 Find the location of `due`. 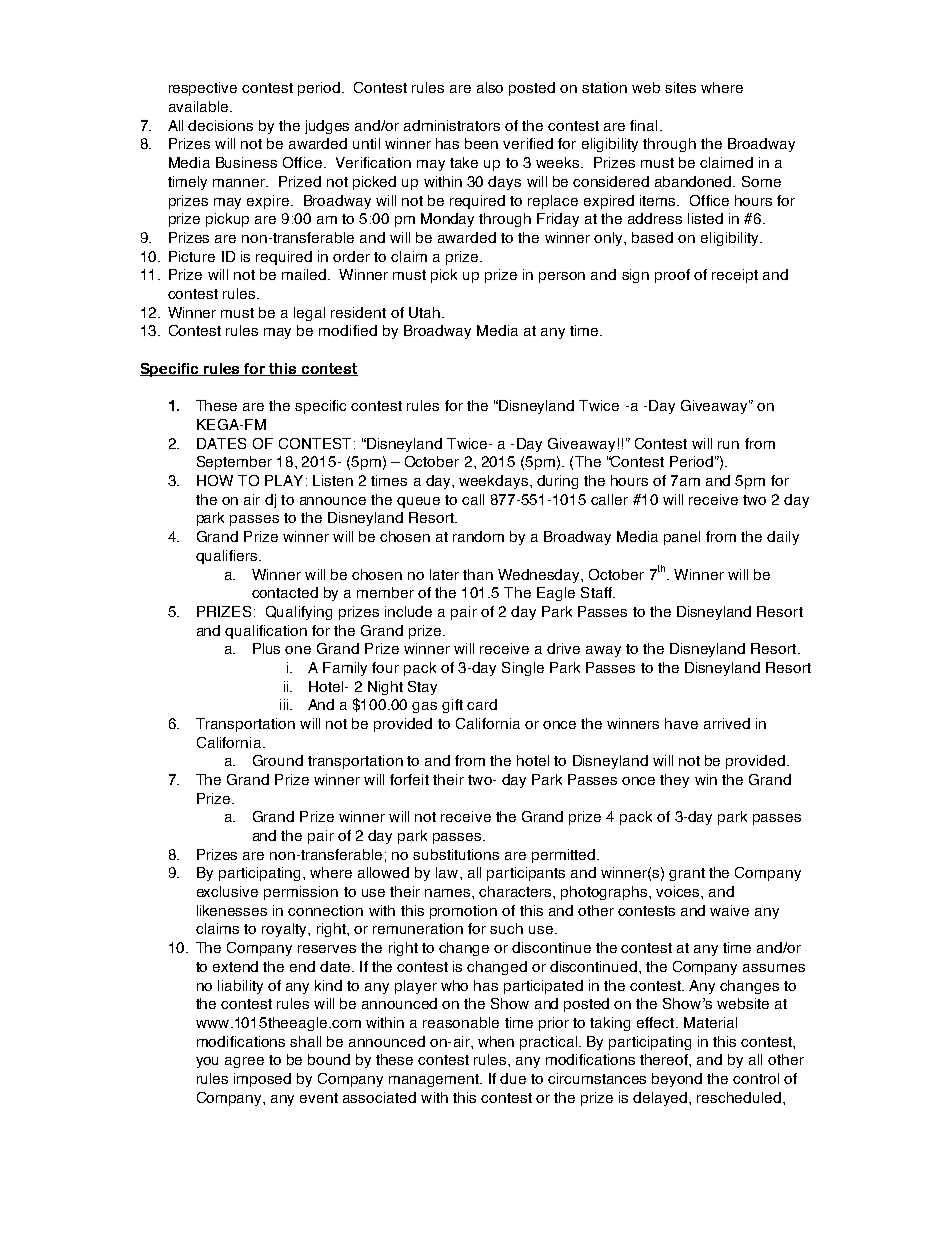

due is located at coordinates (513, 1078).
